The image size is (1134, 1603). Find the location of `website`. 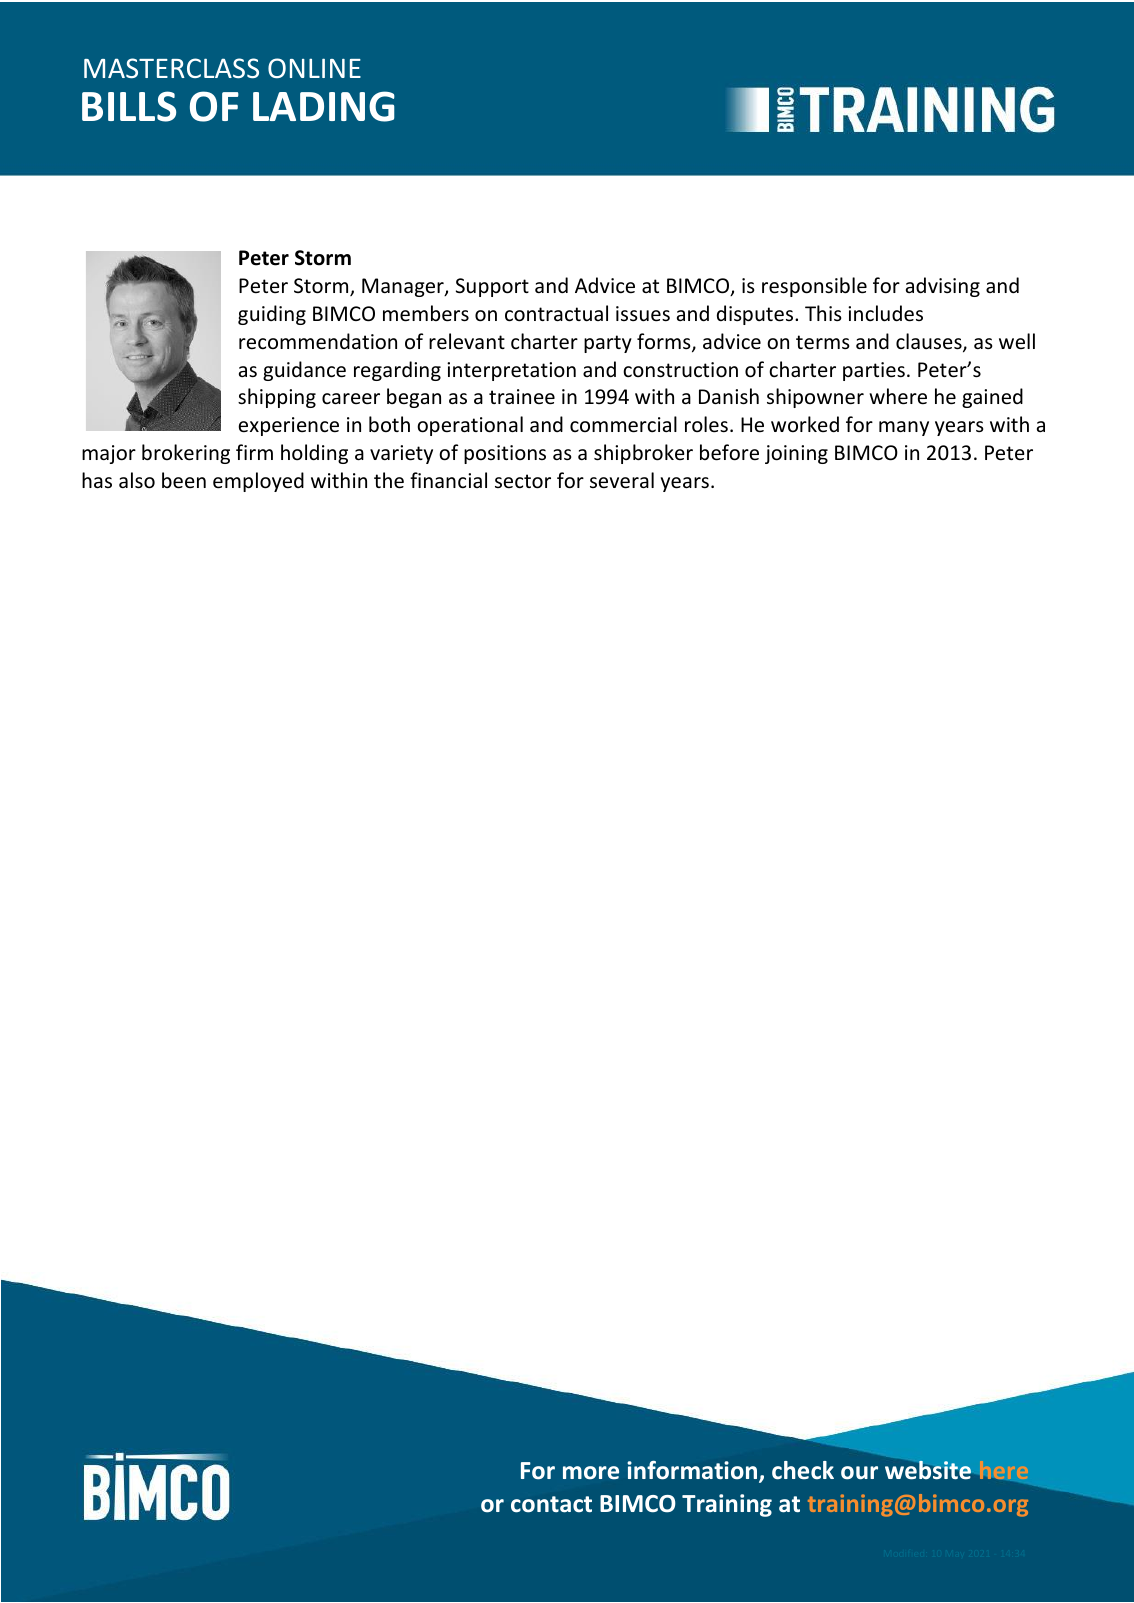

website is located at coordinates (929, 1469).
